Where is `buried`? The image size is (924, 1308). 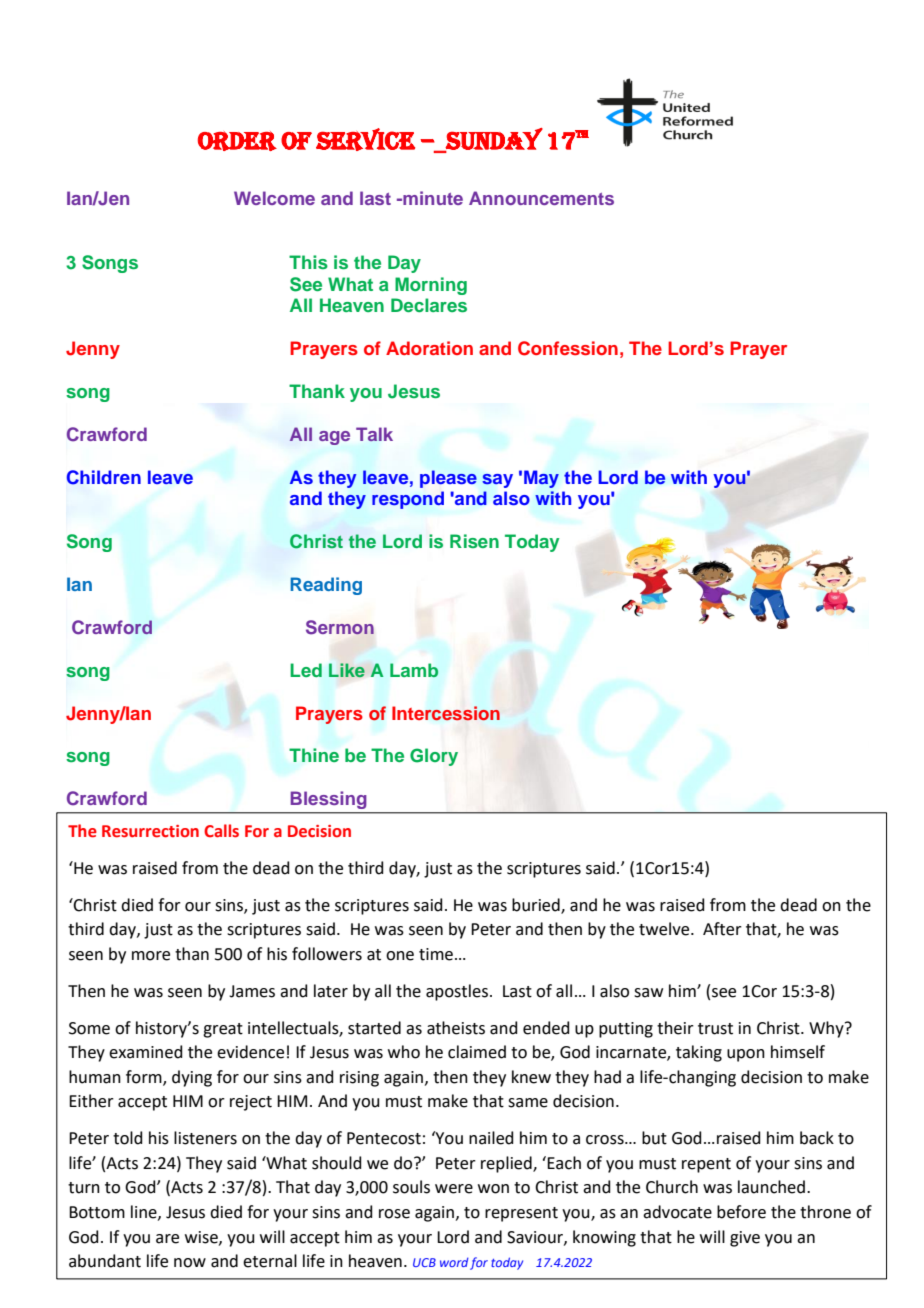 buried is located at coordinates (537, 905).
